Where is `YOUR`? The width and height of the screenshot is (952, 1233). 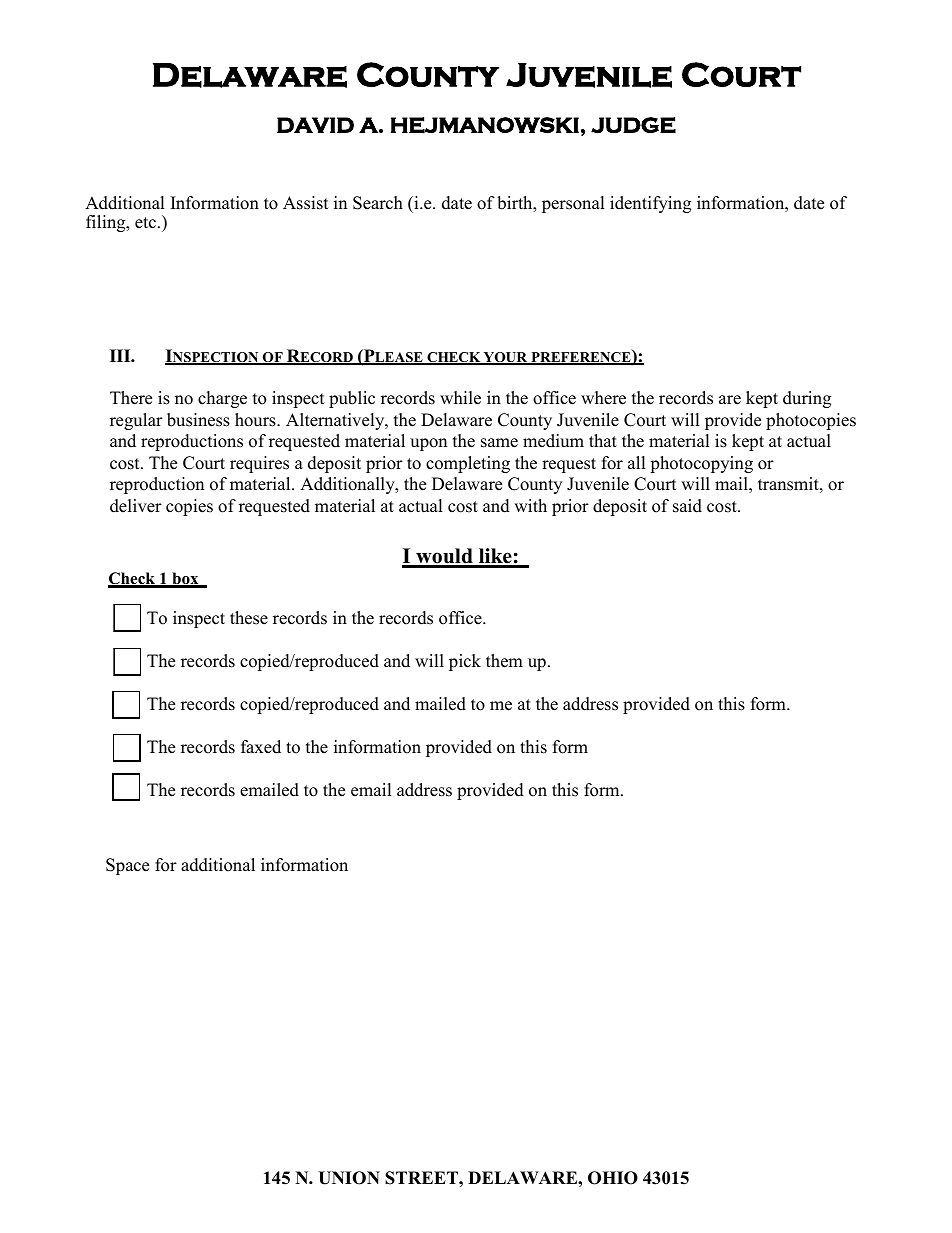
YOUR is located at coordinates (506, 358).
